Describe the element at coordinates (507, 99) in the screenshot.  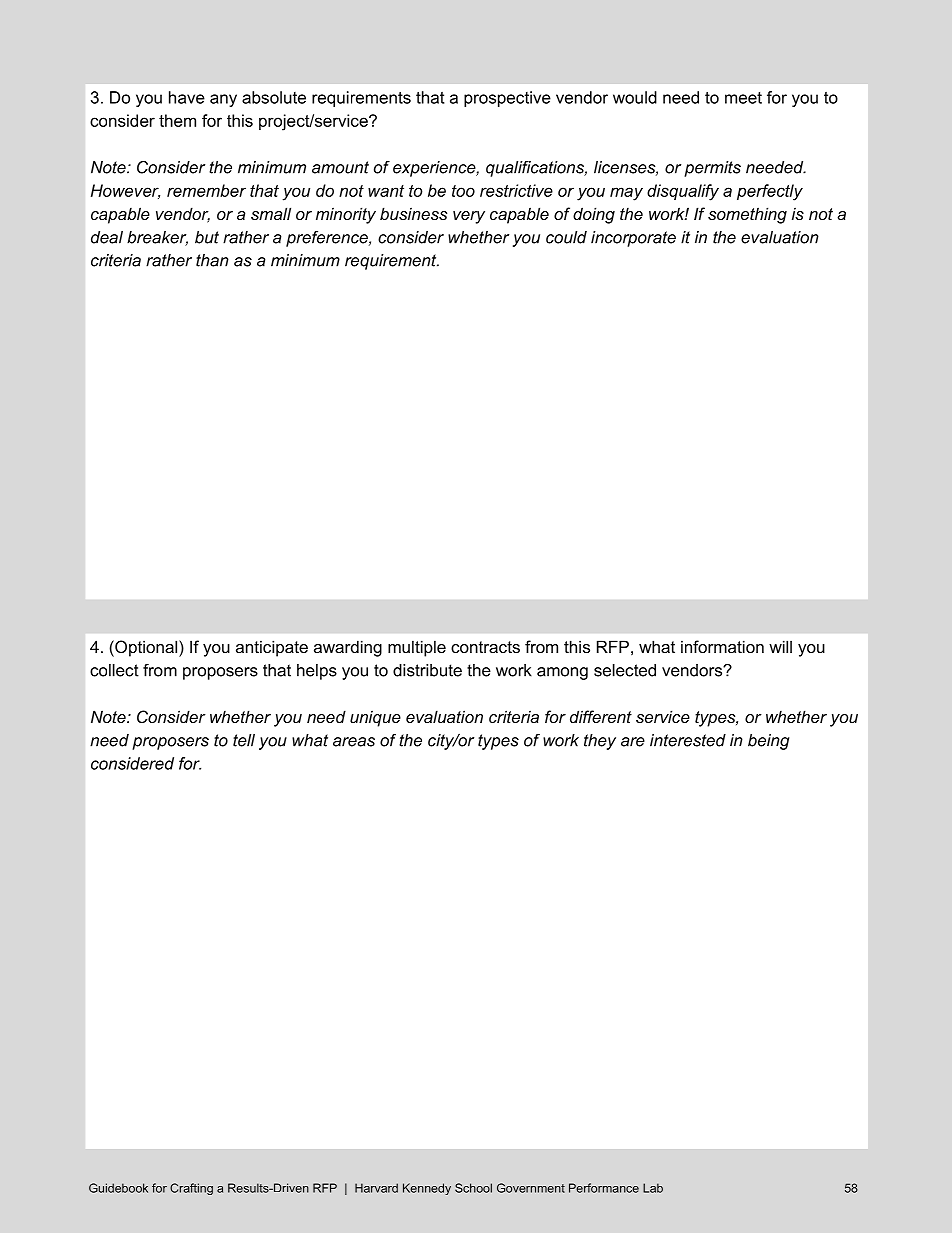
I see `prospective` at that location.
